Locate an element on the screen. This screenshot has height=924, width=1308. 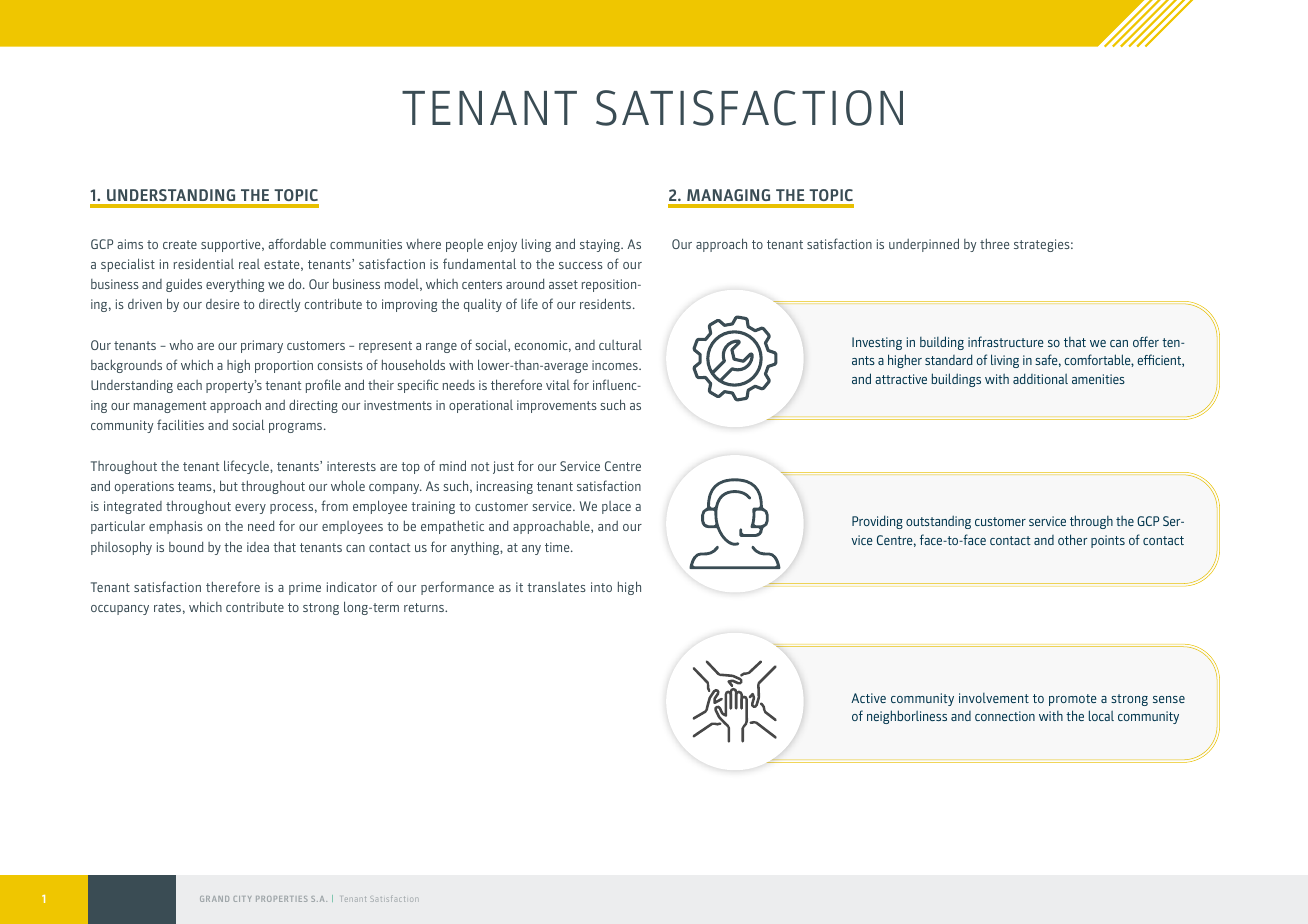
involvement is located at coordinates (994, 698).
